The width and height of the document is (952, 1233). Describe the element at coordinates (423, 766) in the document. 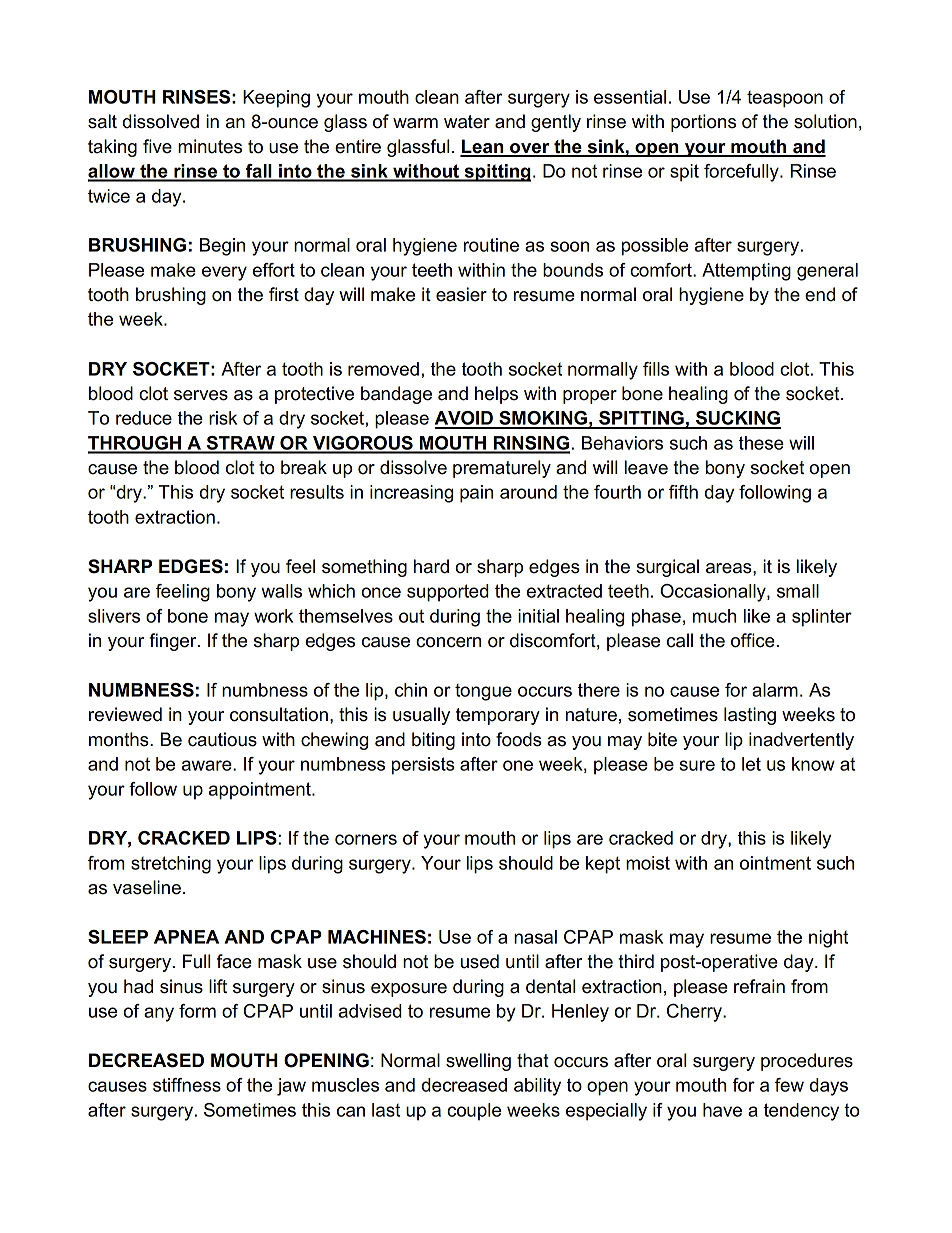

I see `persists` at that location.
